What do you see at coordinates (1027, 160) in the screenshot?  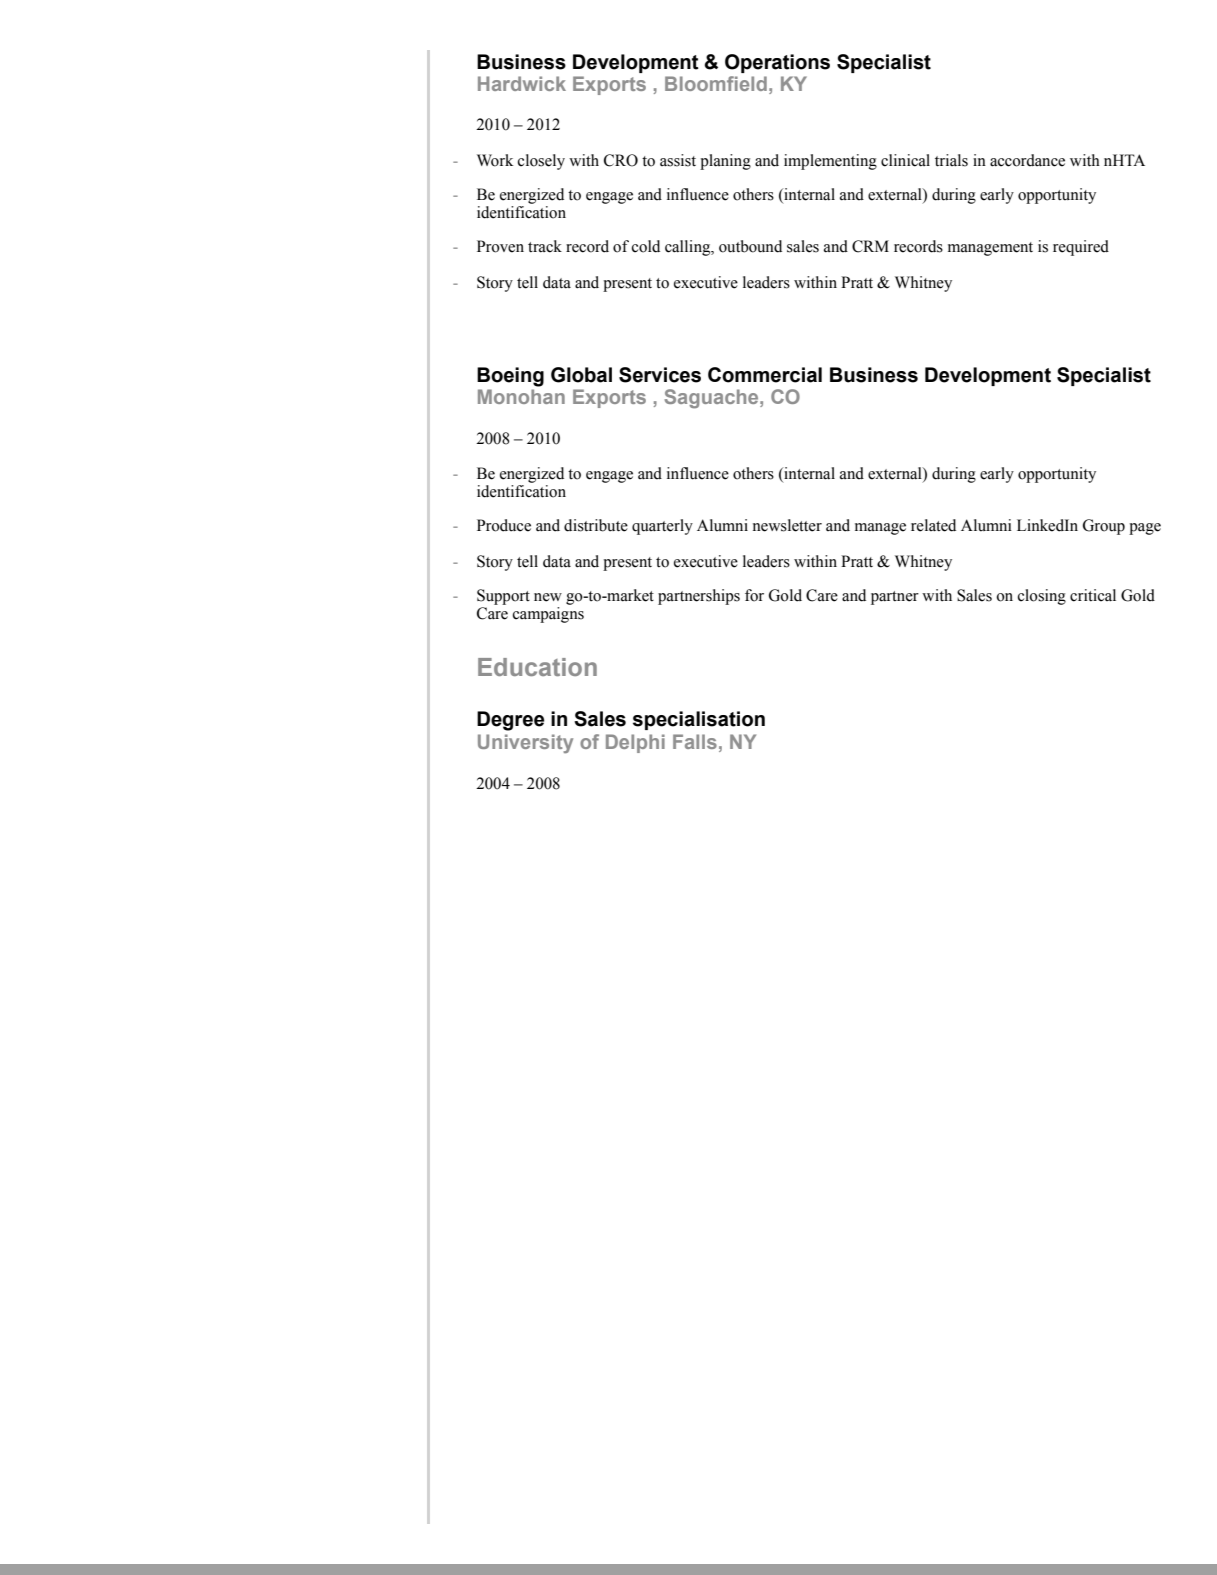 I see `accordance` at bounding box center [1027, 160].
